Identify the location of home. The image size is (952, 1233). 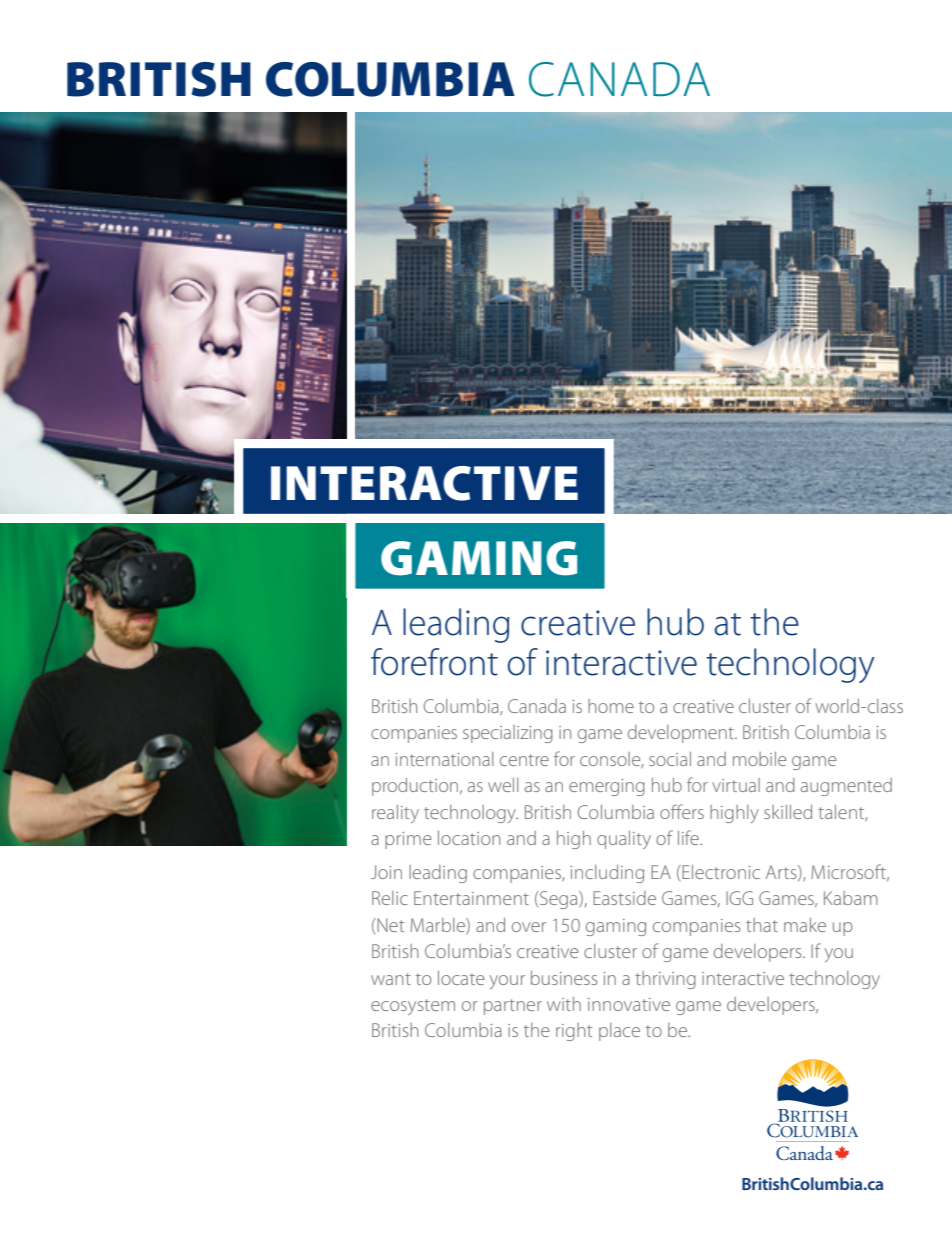
(611, 706).
